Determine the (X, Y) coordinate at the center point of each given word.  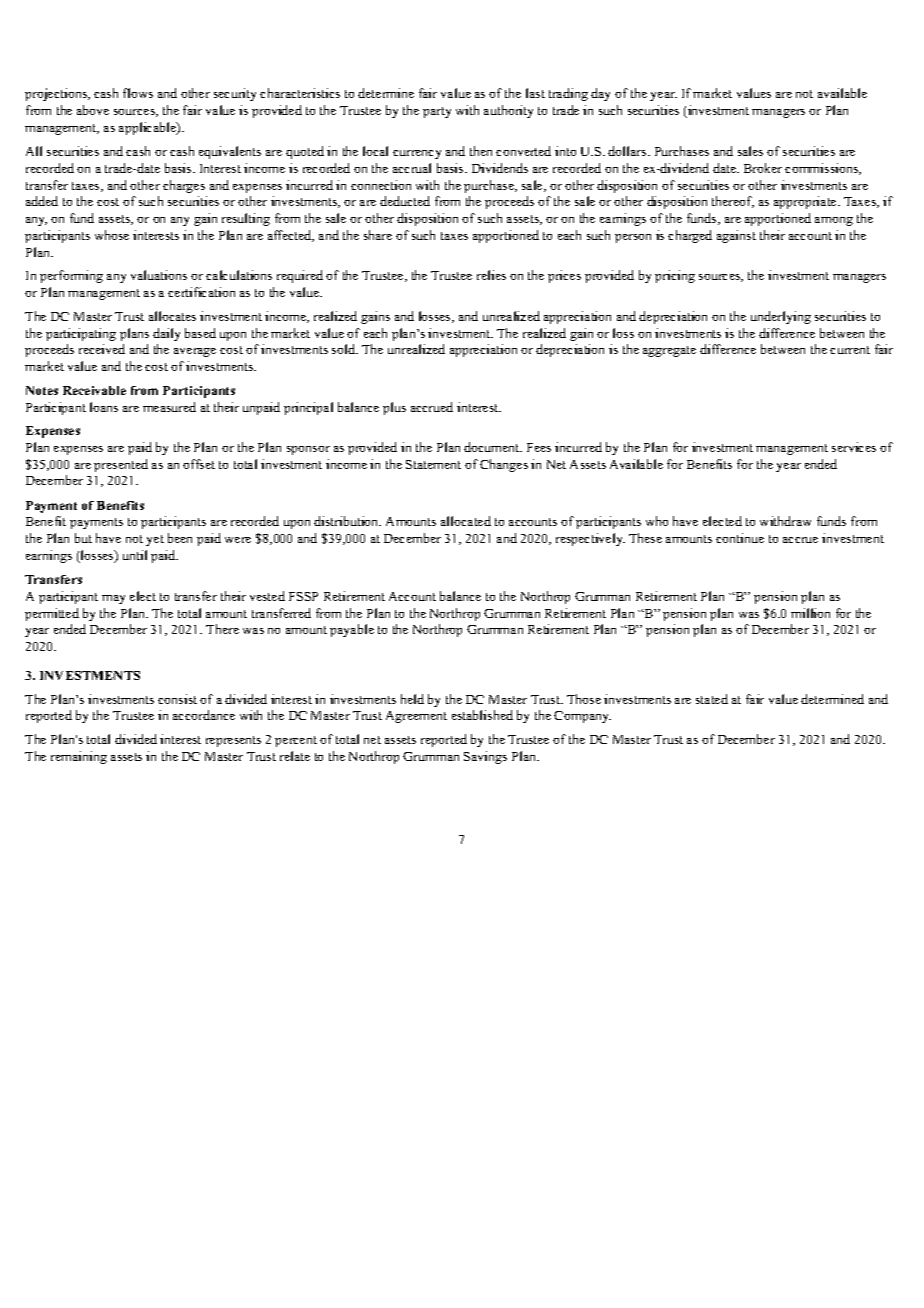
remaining (79, 757)
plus (394, 408)
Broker (763, 168)
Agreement (416, 717)
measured (169, 407)
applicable (148, 128)
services (854, 447)
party (437, 112)
